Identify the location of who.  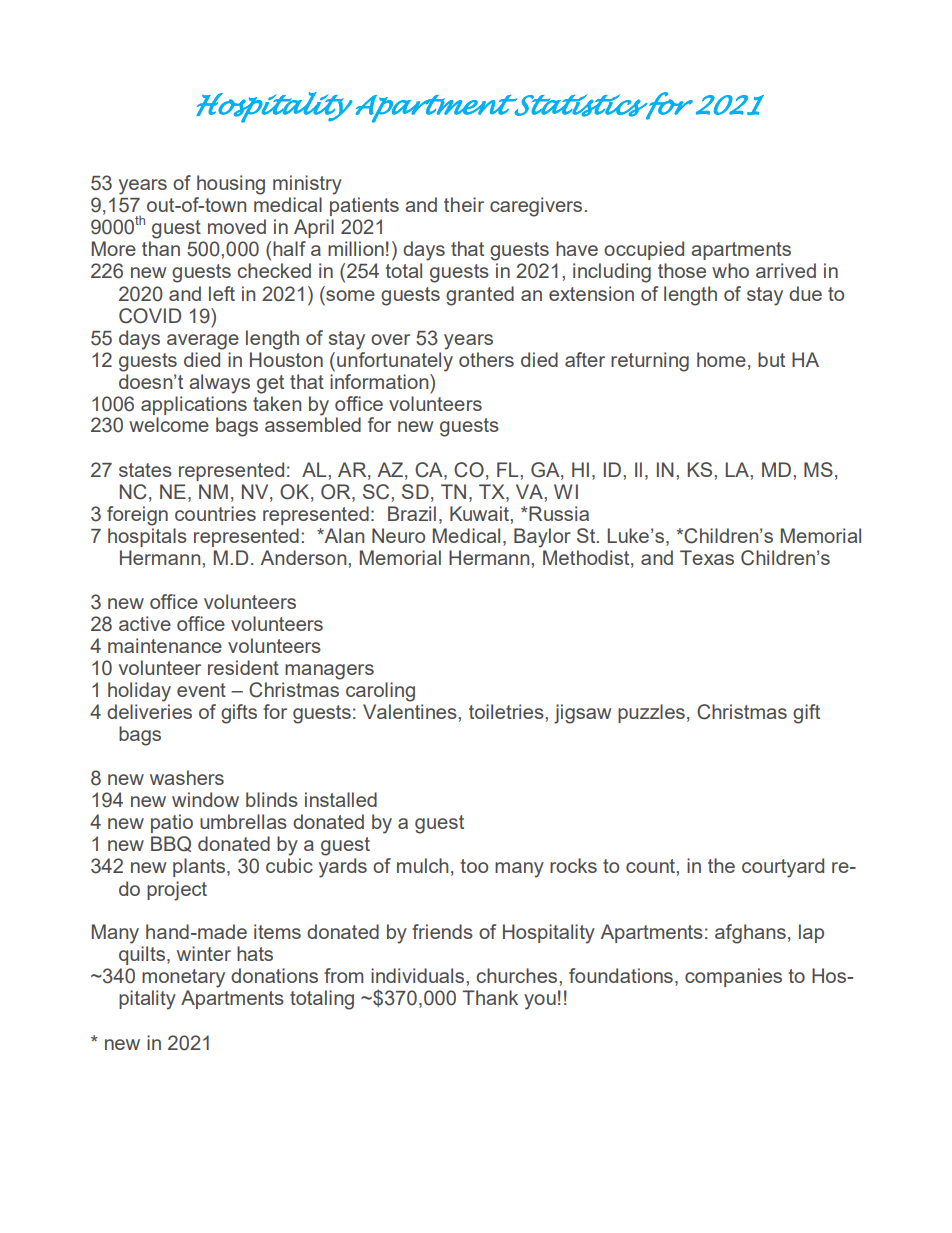
(730, 270).
